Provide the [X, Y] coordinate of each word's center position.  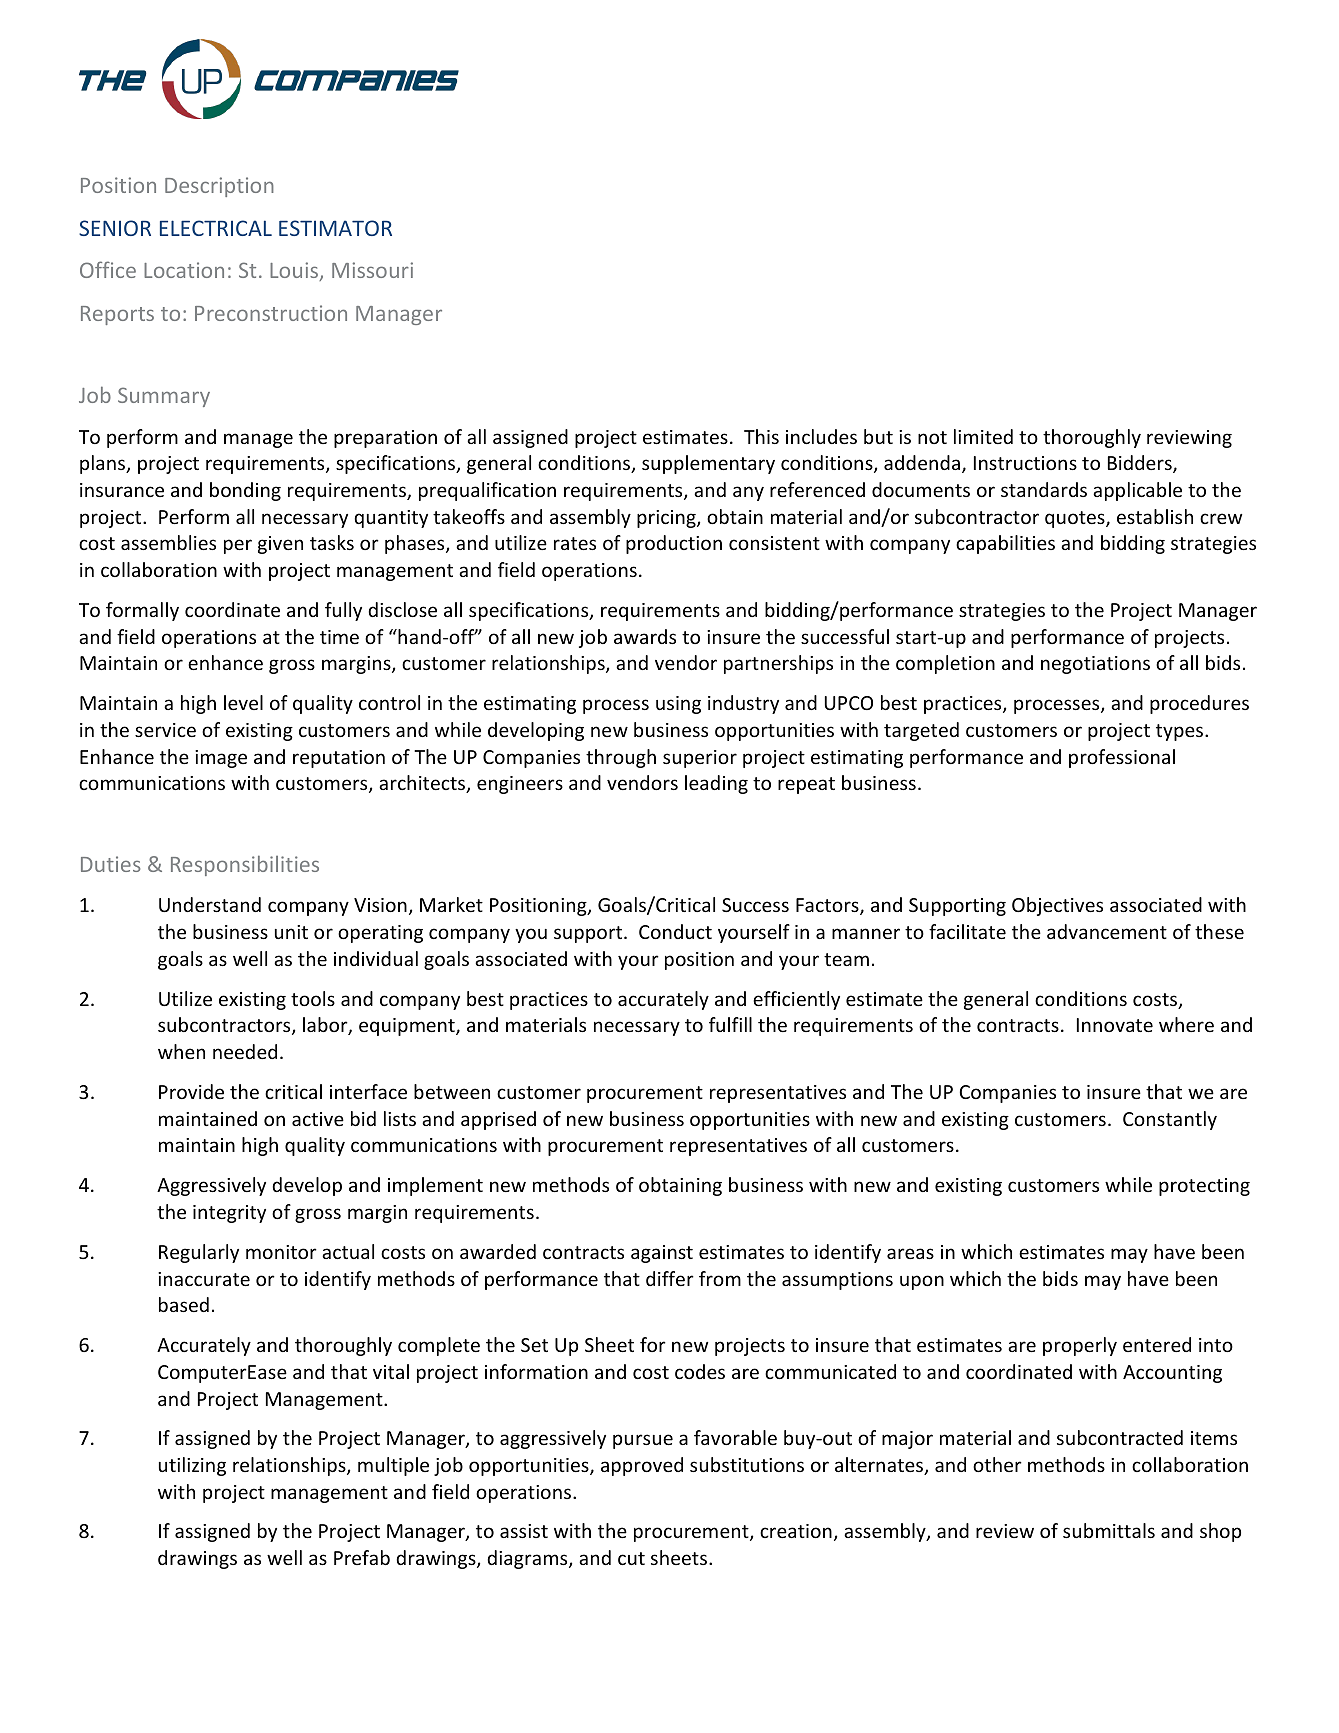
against [662, 1254]
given [280, 545]
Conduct [675, 931]
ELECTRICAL [216, 228]
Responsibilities [245, 866]
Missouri [372, 270]
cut [631, 1558]
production [674, 544]
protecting [1204, 1187]
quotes [1076, 519]
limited [983, 436]
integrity [229, 1214]
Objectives [1057, 906]
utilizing [192, 1466]
